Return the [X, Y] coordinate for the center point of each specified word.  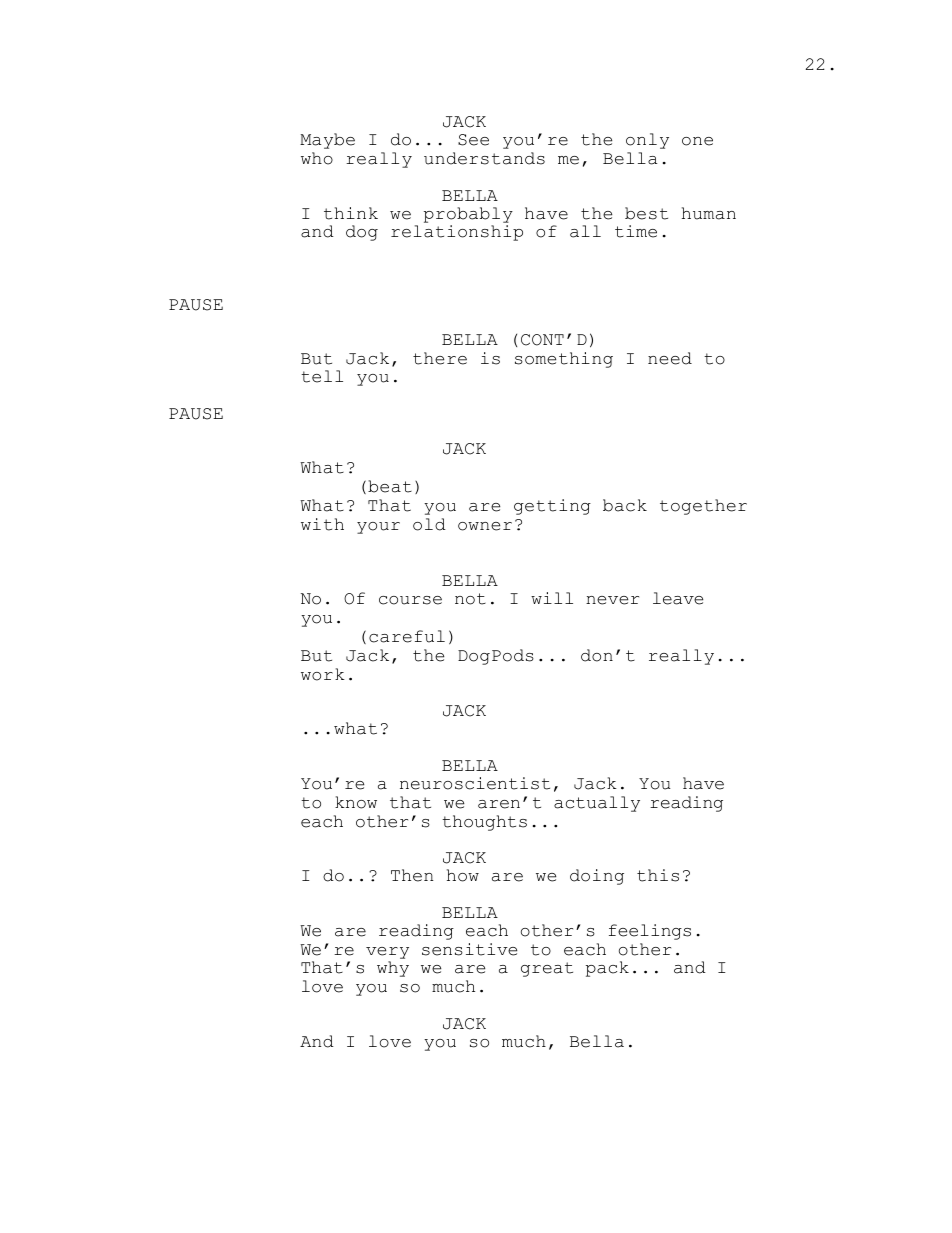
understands [484, 158]
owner [485, 526]
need [670, 358]
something [564, 360]
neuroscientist [475, 783]
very [387, 953]
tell [322, 376]
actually [597, 804]
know [356, 802]
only [647, 141]
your [378, 528]
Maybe [327, 141]
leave [678, 598]
